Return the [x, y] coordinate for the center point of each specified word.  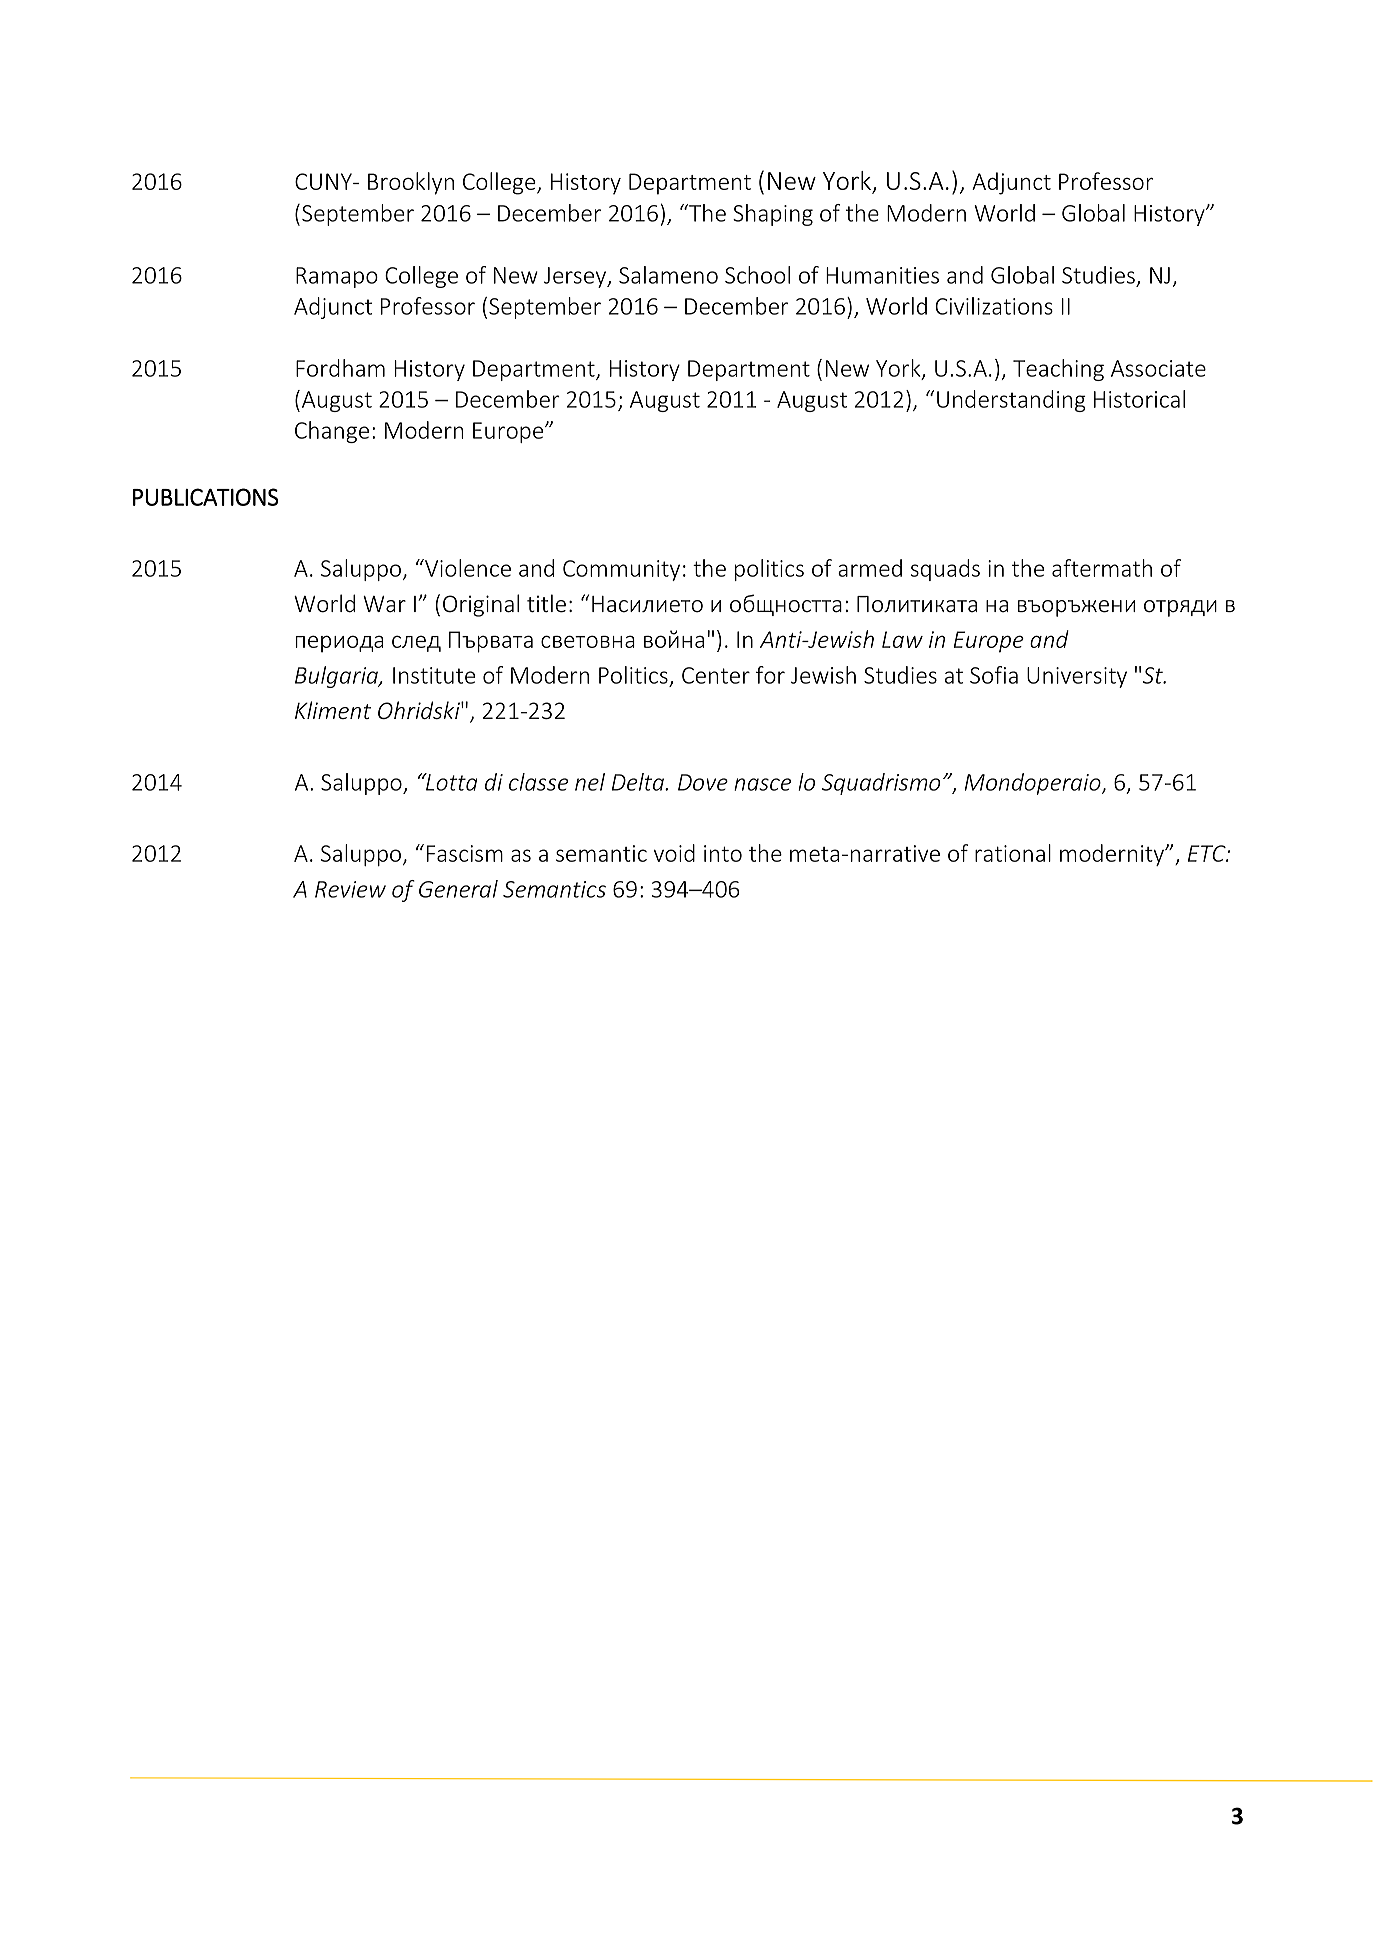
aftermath [1102, 568]
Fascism [465, 853]
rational [1013, 853]
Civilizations [994, 306]
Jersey [576, 277]
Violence [467, 568]
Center [716, 675]
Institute [434, 675]
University [1077, 677]
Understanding [1011, 401]
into [723, 853]
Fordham [340, 368]
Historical [1139, 399]
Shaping [773, 215]
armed [870, 568]
